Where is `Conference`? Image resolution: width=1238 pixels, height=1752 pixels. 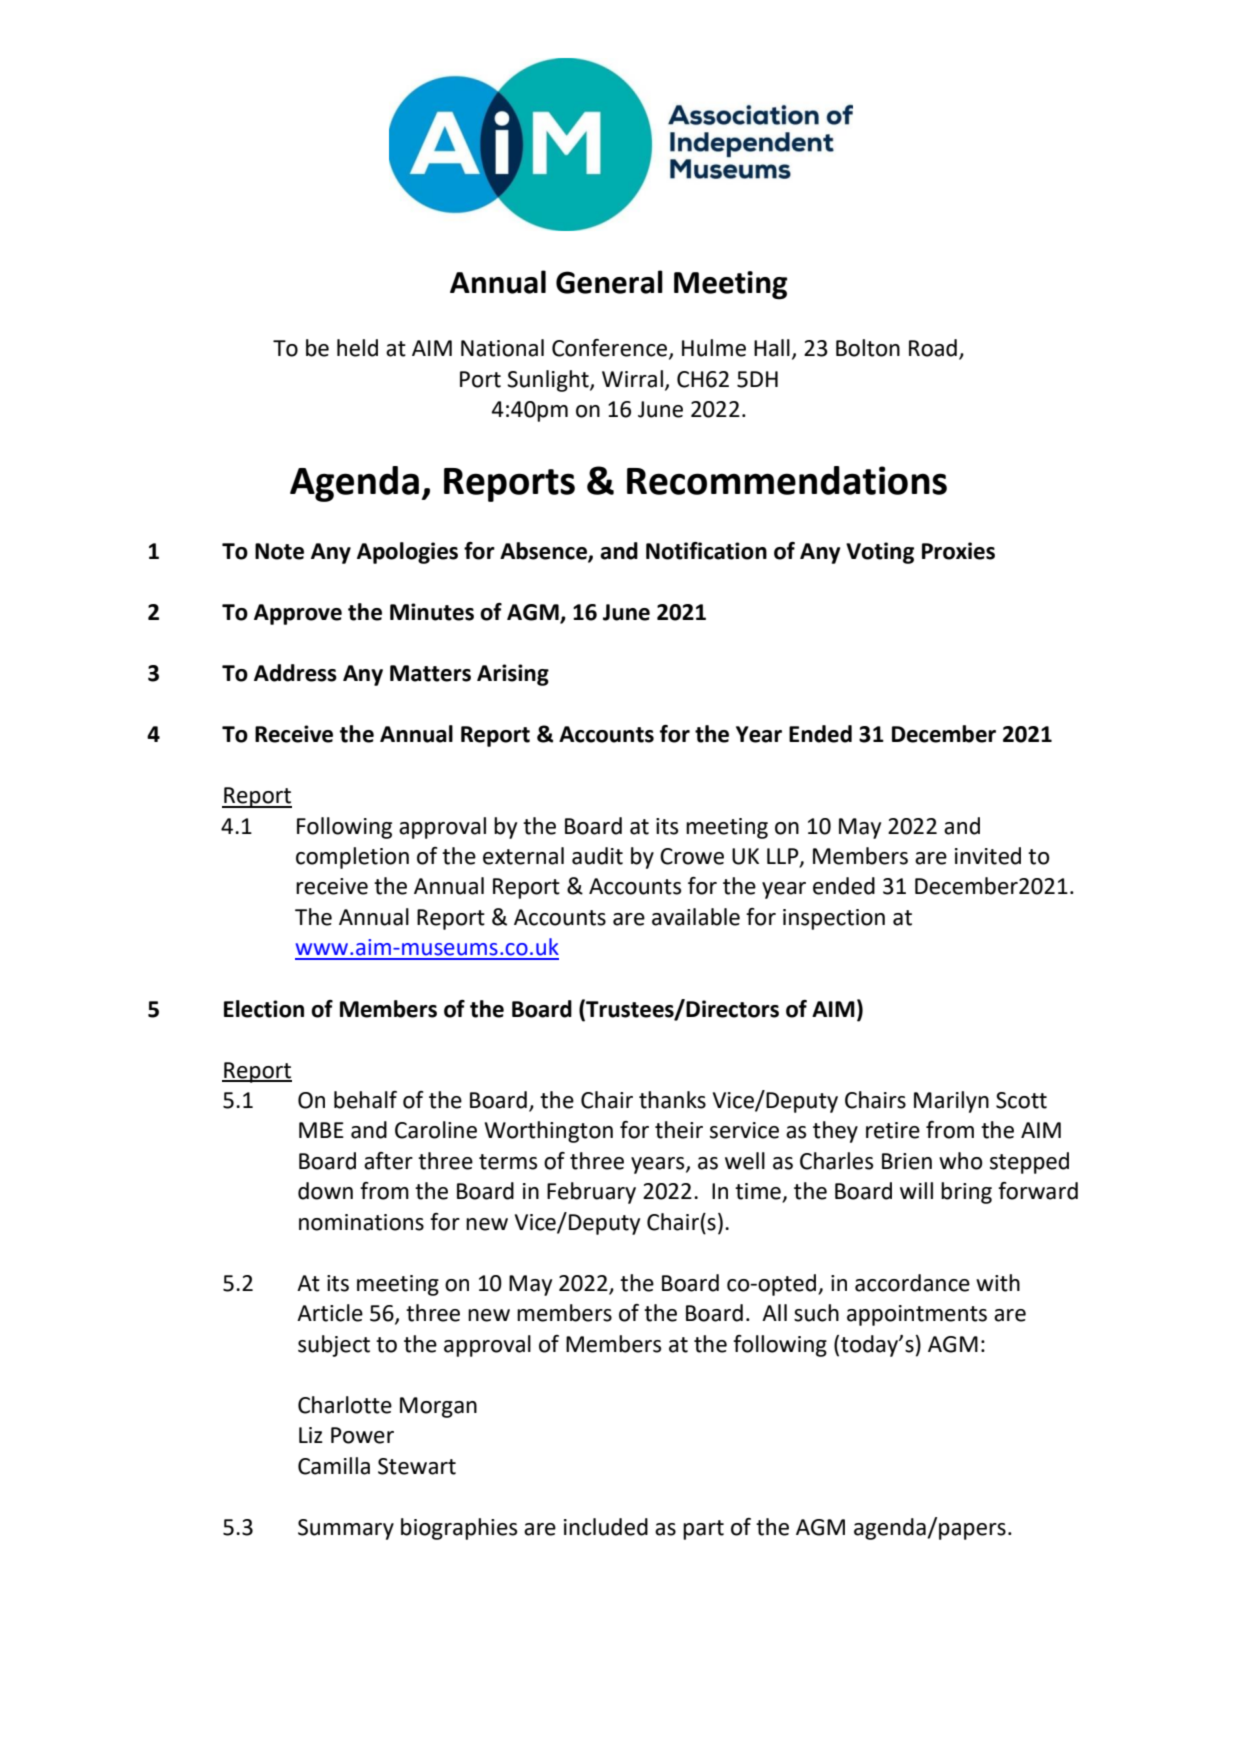 Conference is located at coordinates (611, 349).
